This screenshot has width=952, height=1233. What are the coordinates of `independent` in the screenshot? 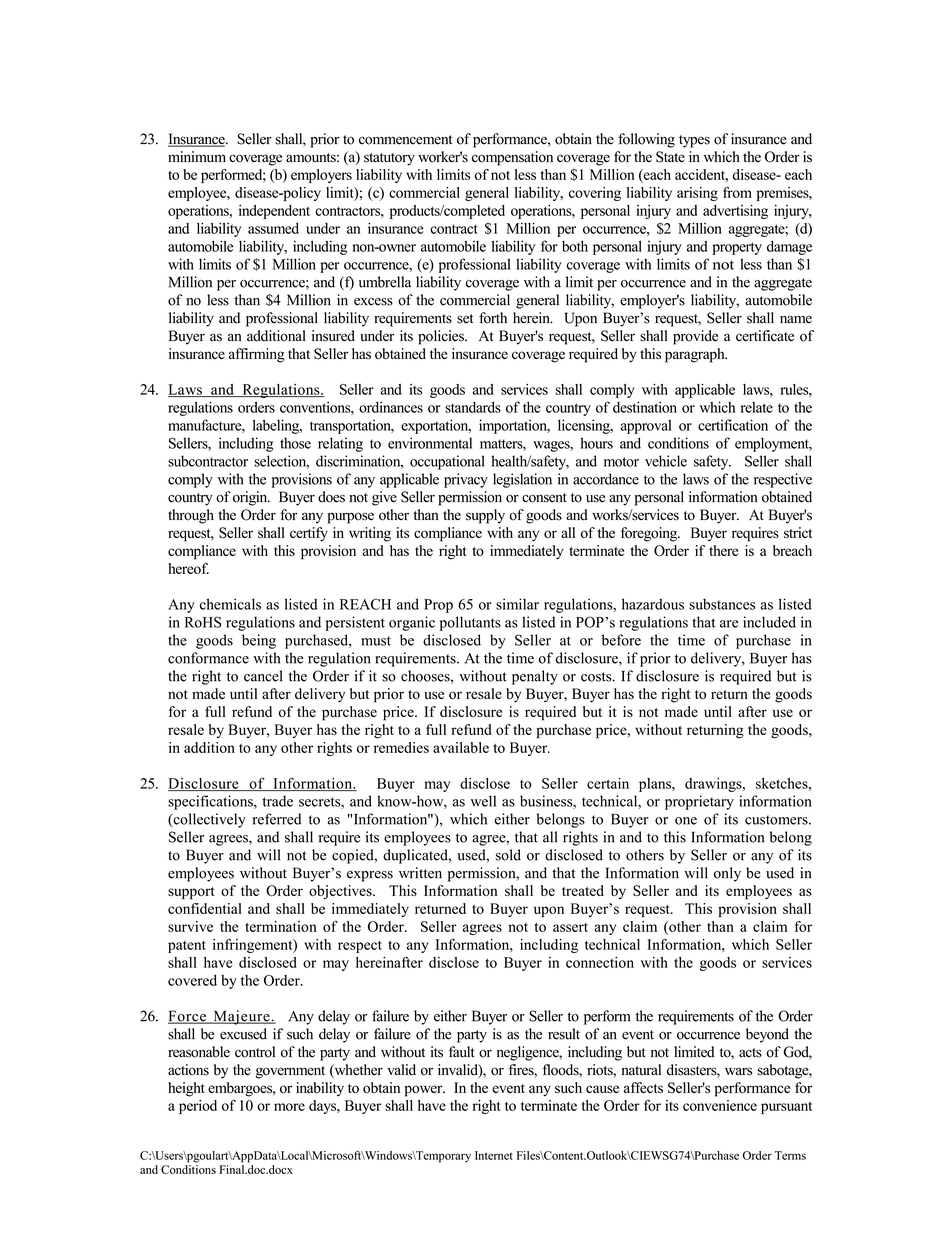 It's located at (274, 212).
